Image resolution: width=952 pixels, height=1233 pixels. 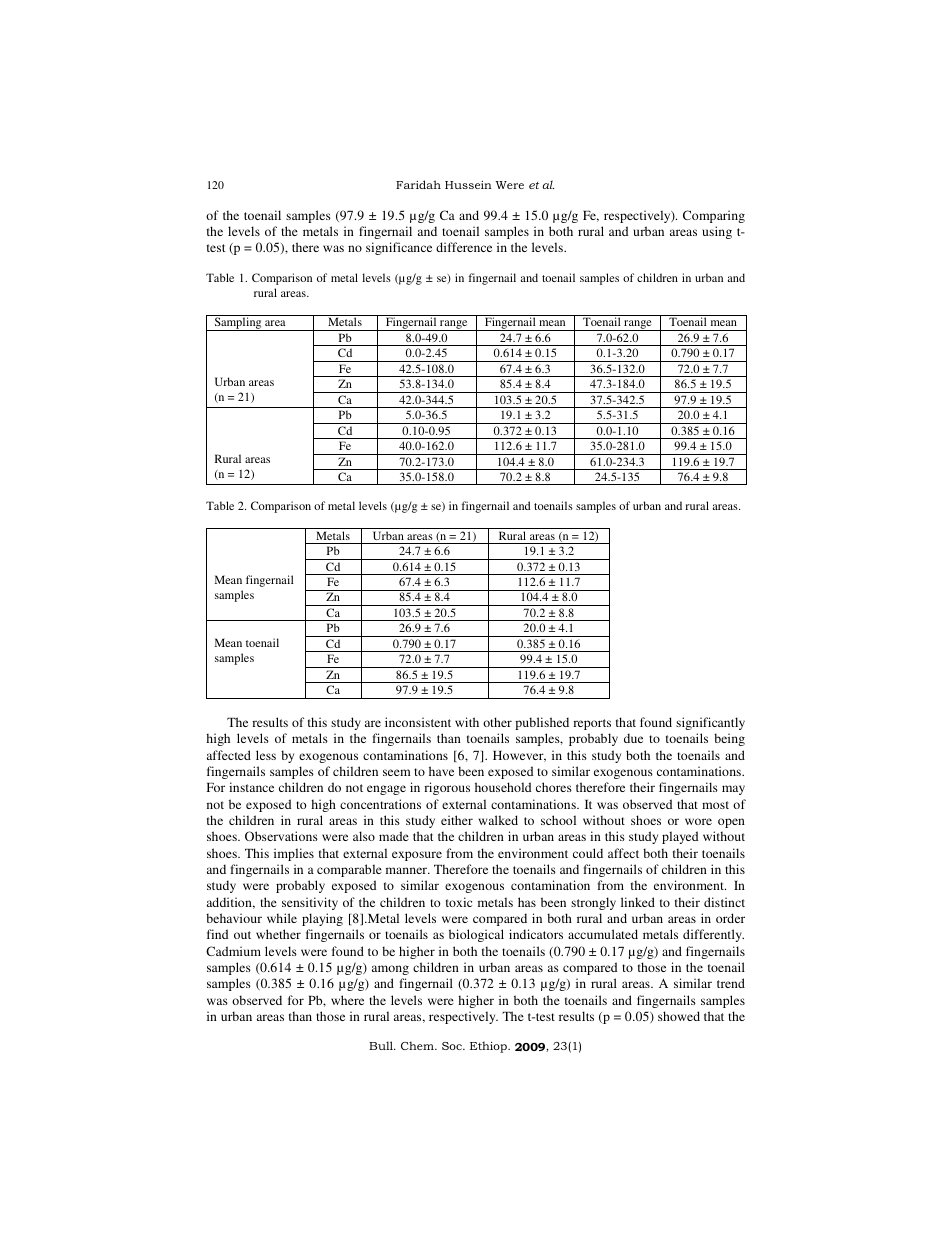 What do you see at coordinates (266, 755) in the screenshot?
I see `less` at bounding box center [266, 755].
